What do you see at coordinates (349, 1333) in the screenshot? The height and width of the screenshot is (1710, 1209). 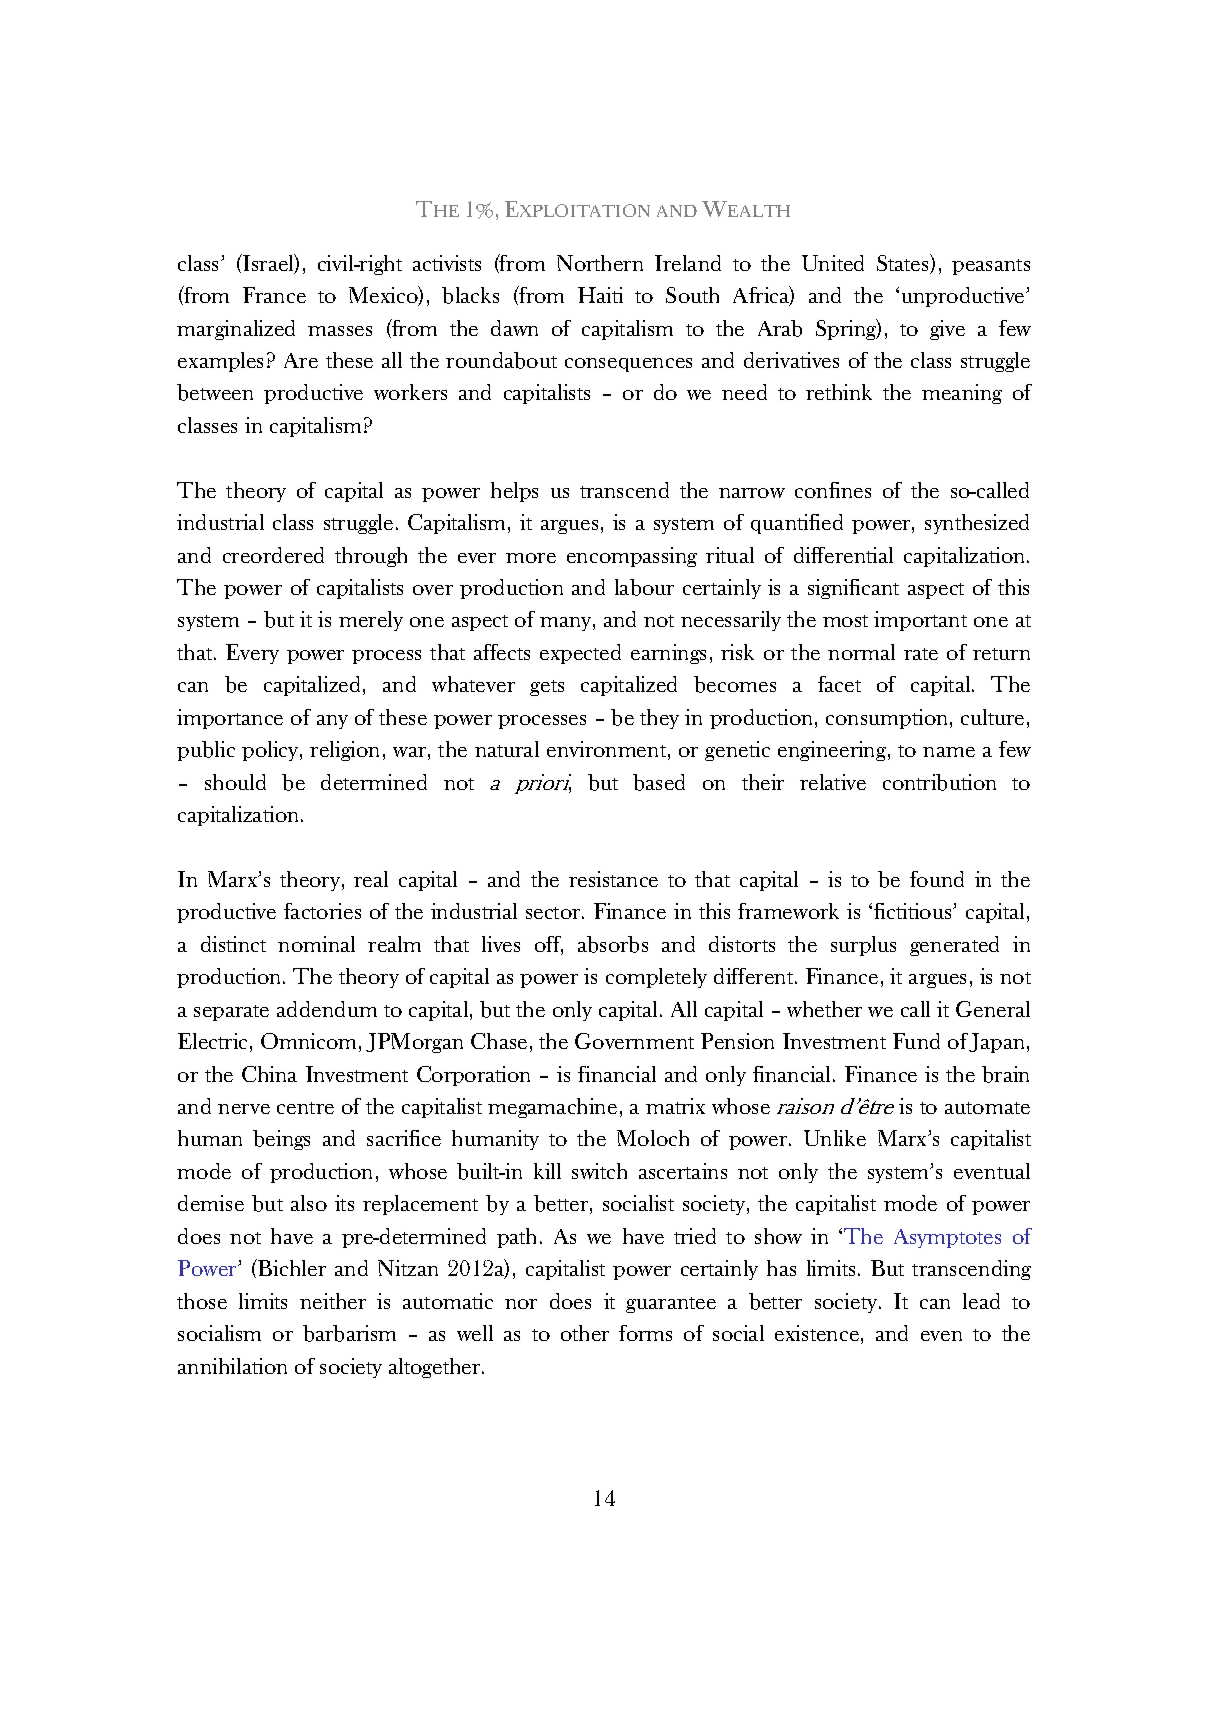 I see `barbarism` at bounding box center [349, 1333].
